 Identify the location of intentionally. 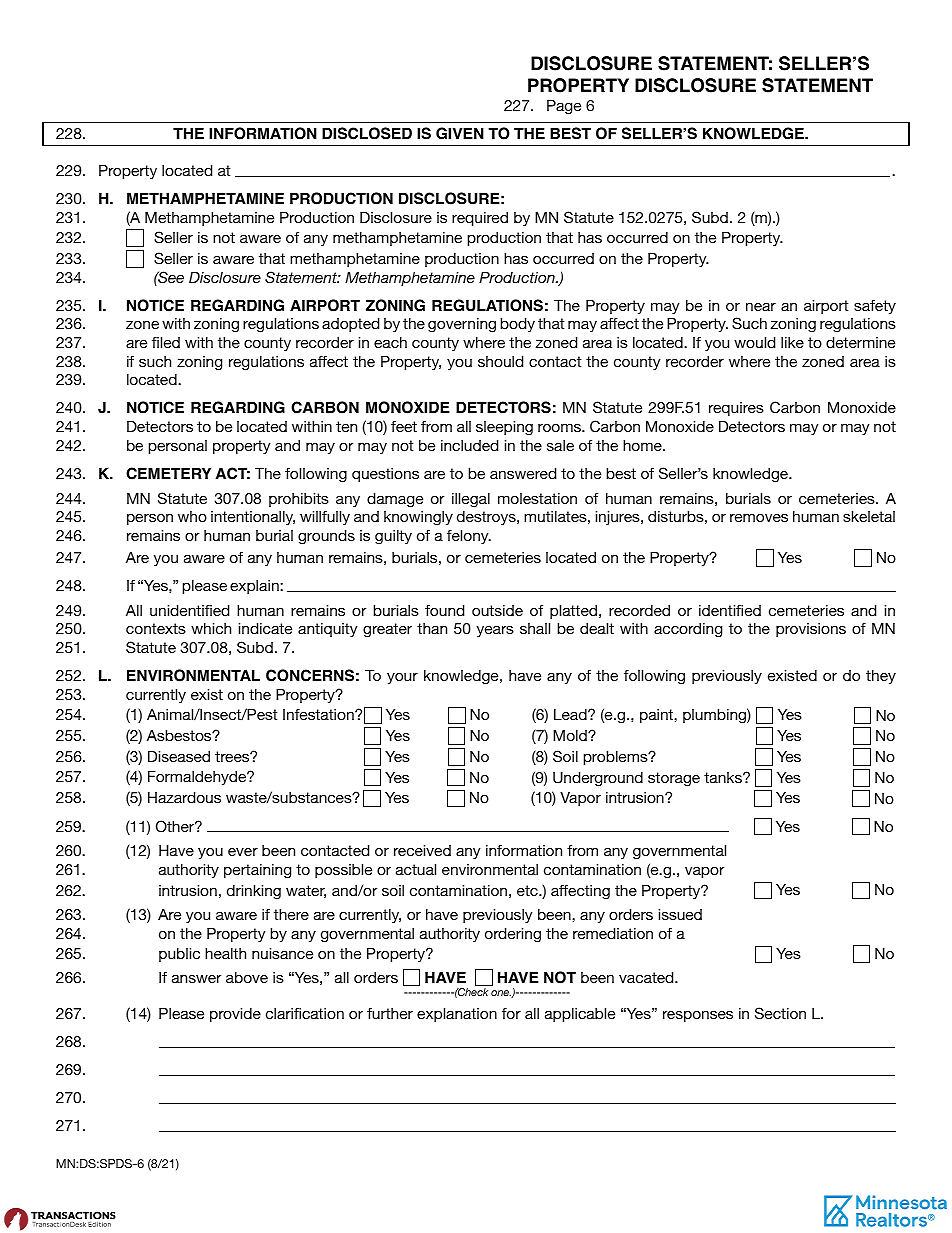
(253, 518).
